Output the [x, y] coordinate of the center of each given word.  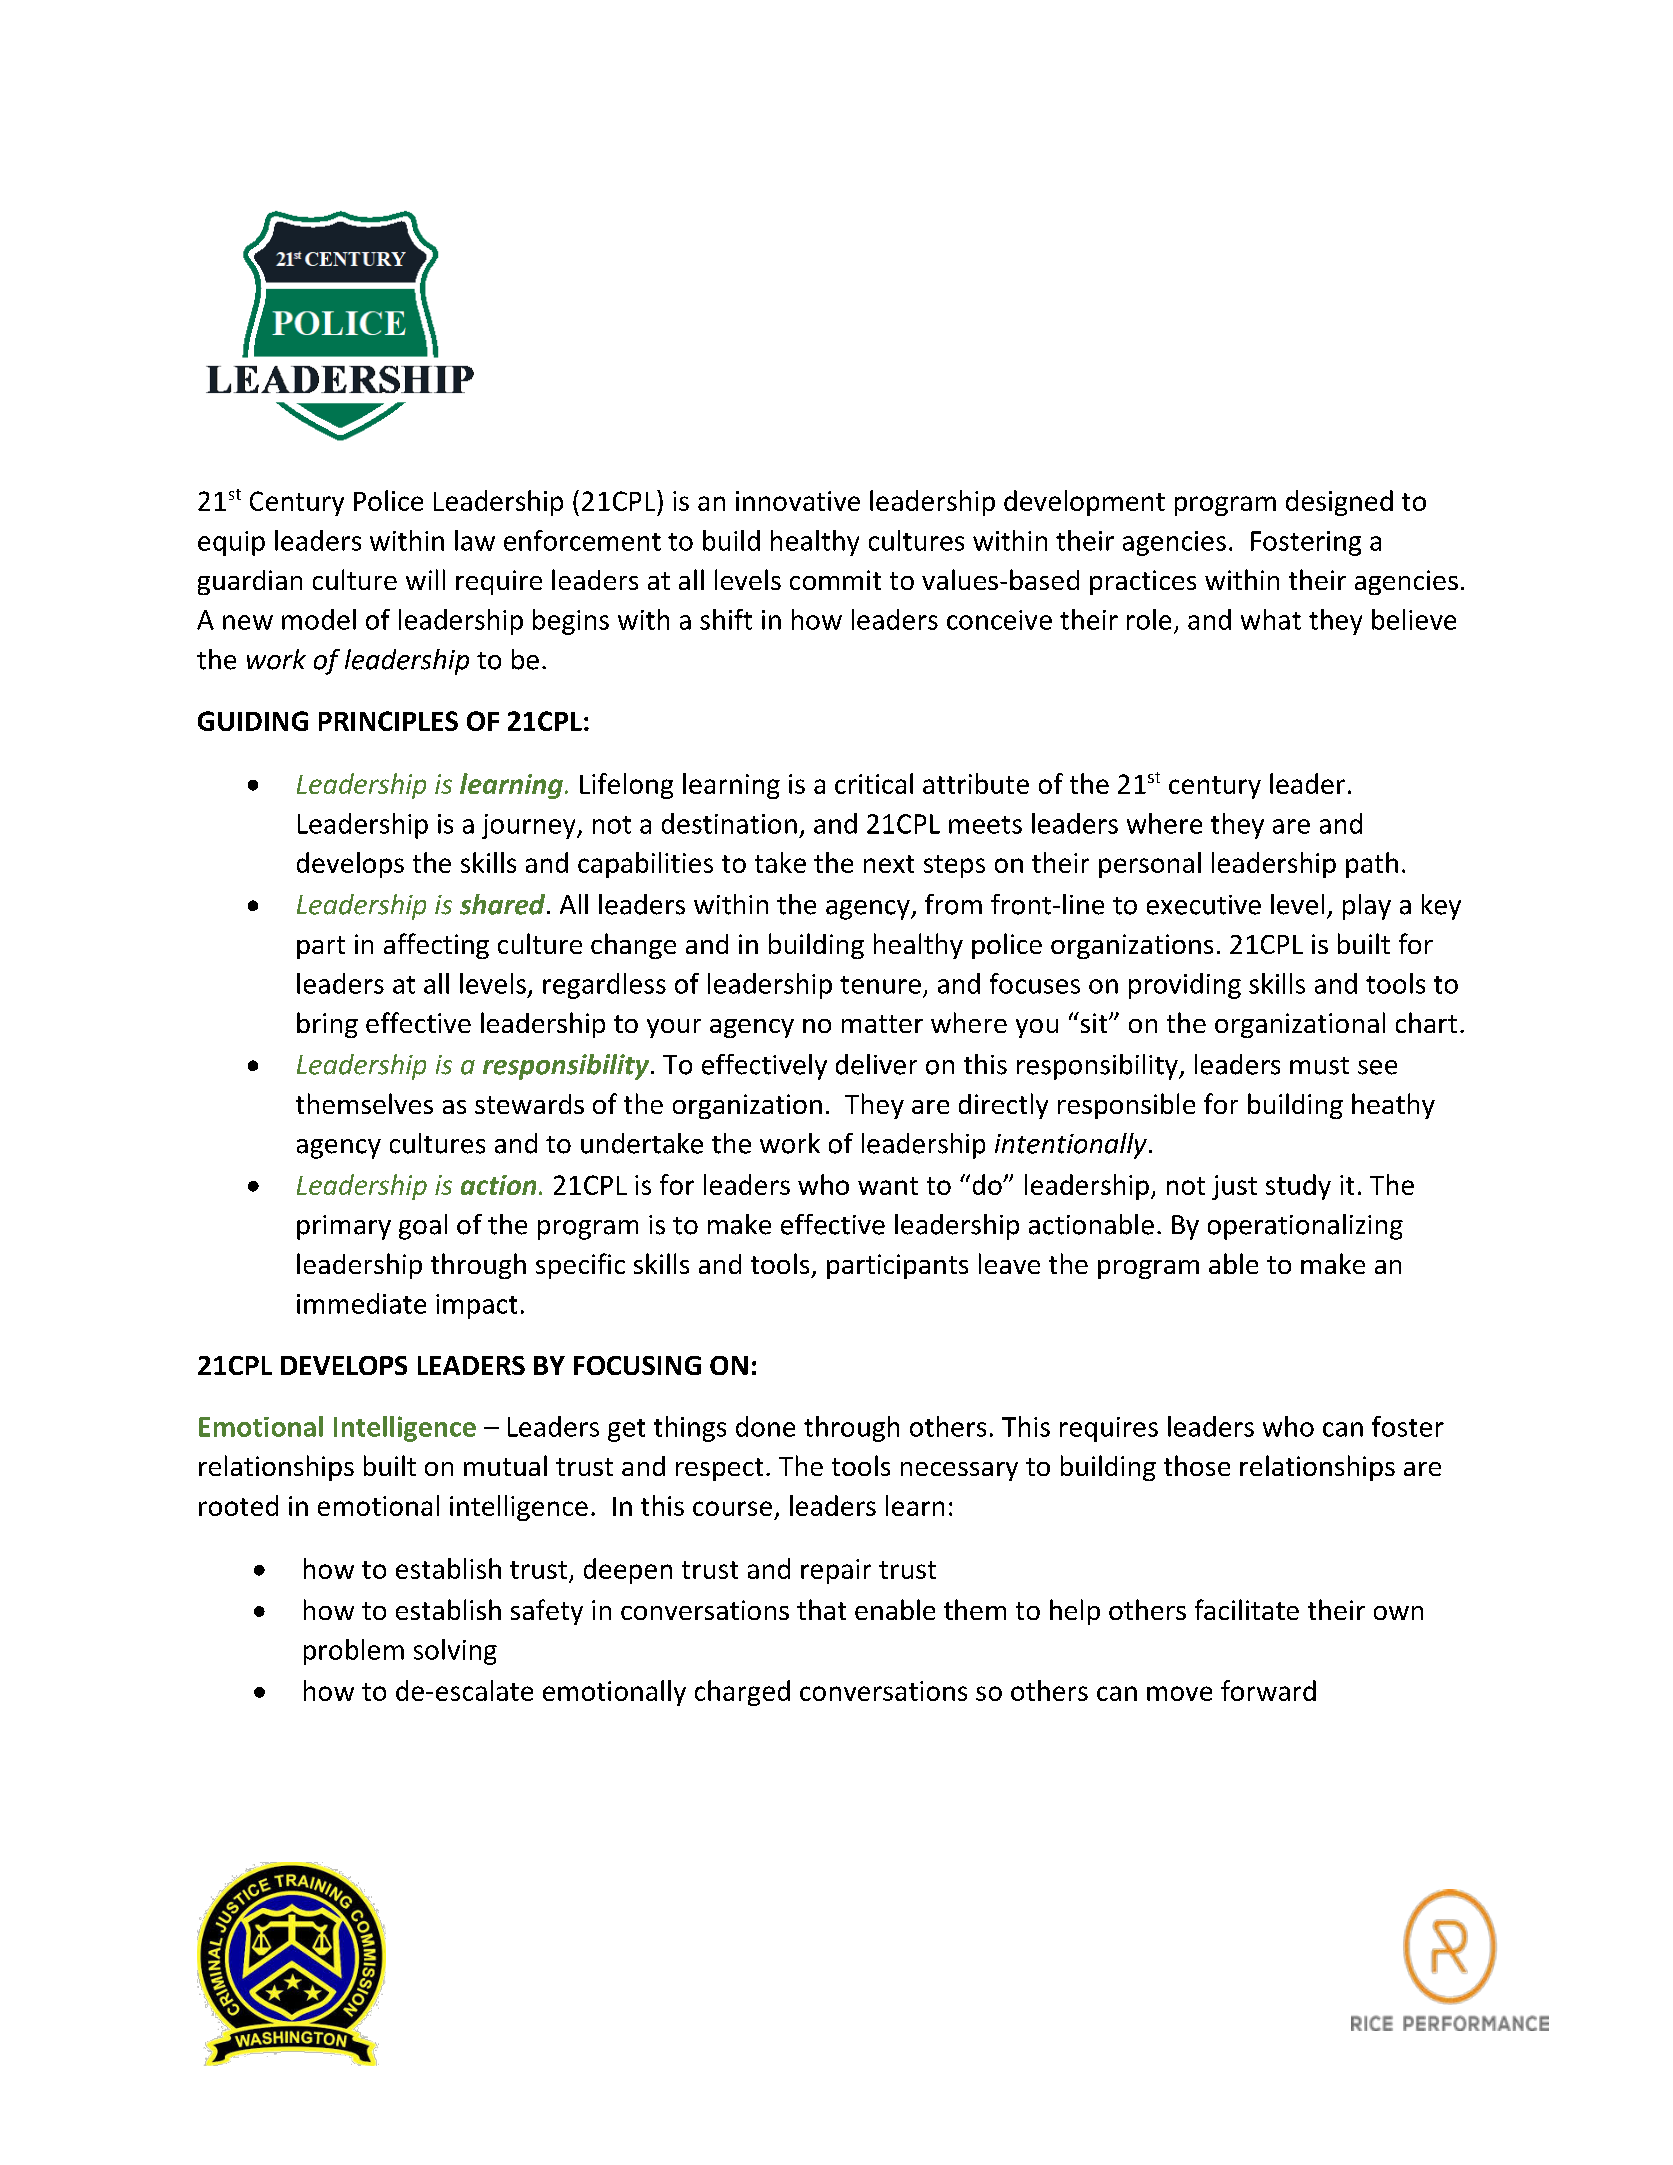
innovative [798, 501]
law [475, 540]
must [1319, 1066]
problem [354, 1652]
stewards [529, 1104]
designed [1339, 503]
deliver [876, 1064]
